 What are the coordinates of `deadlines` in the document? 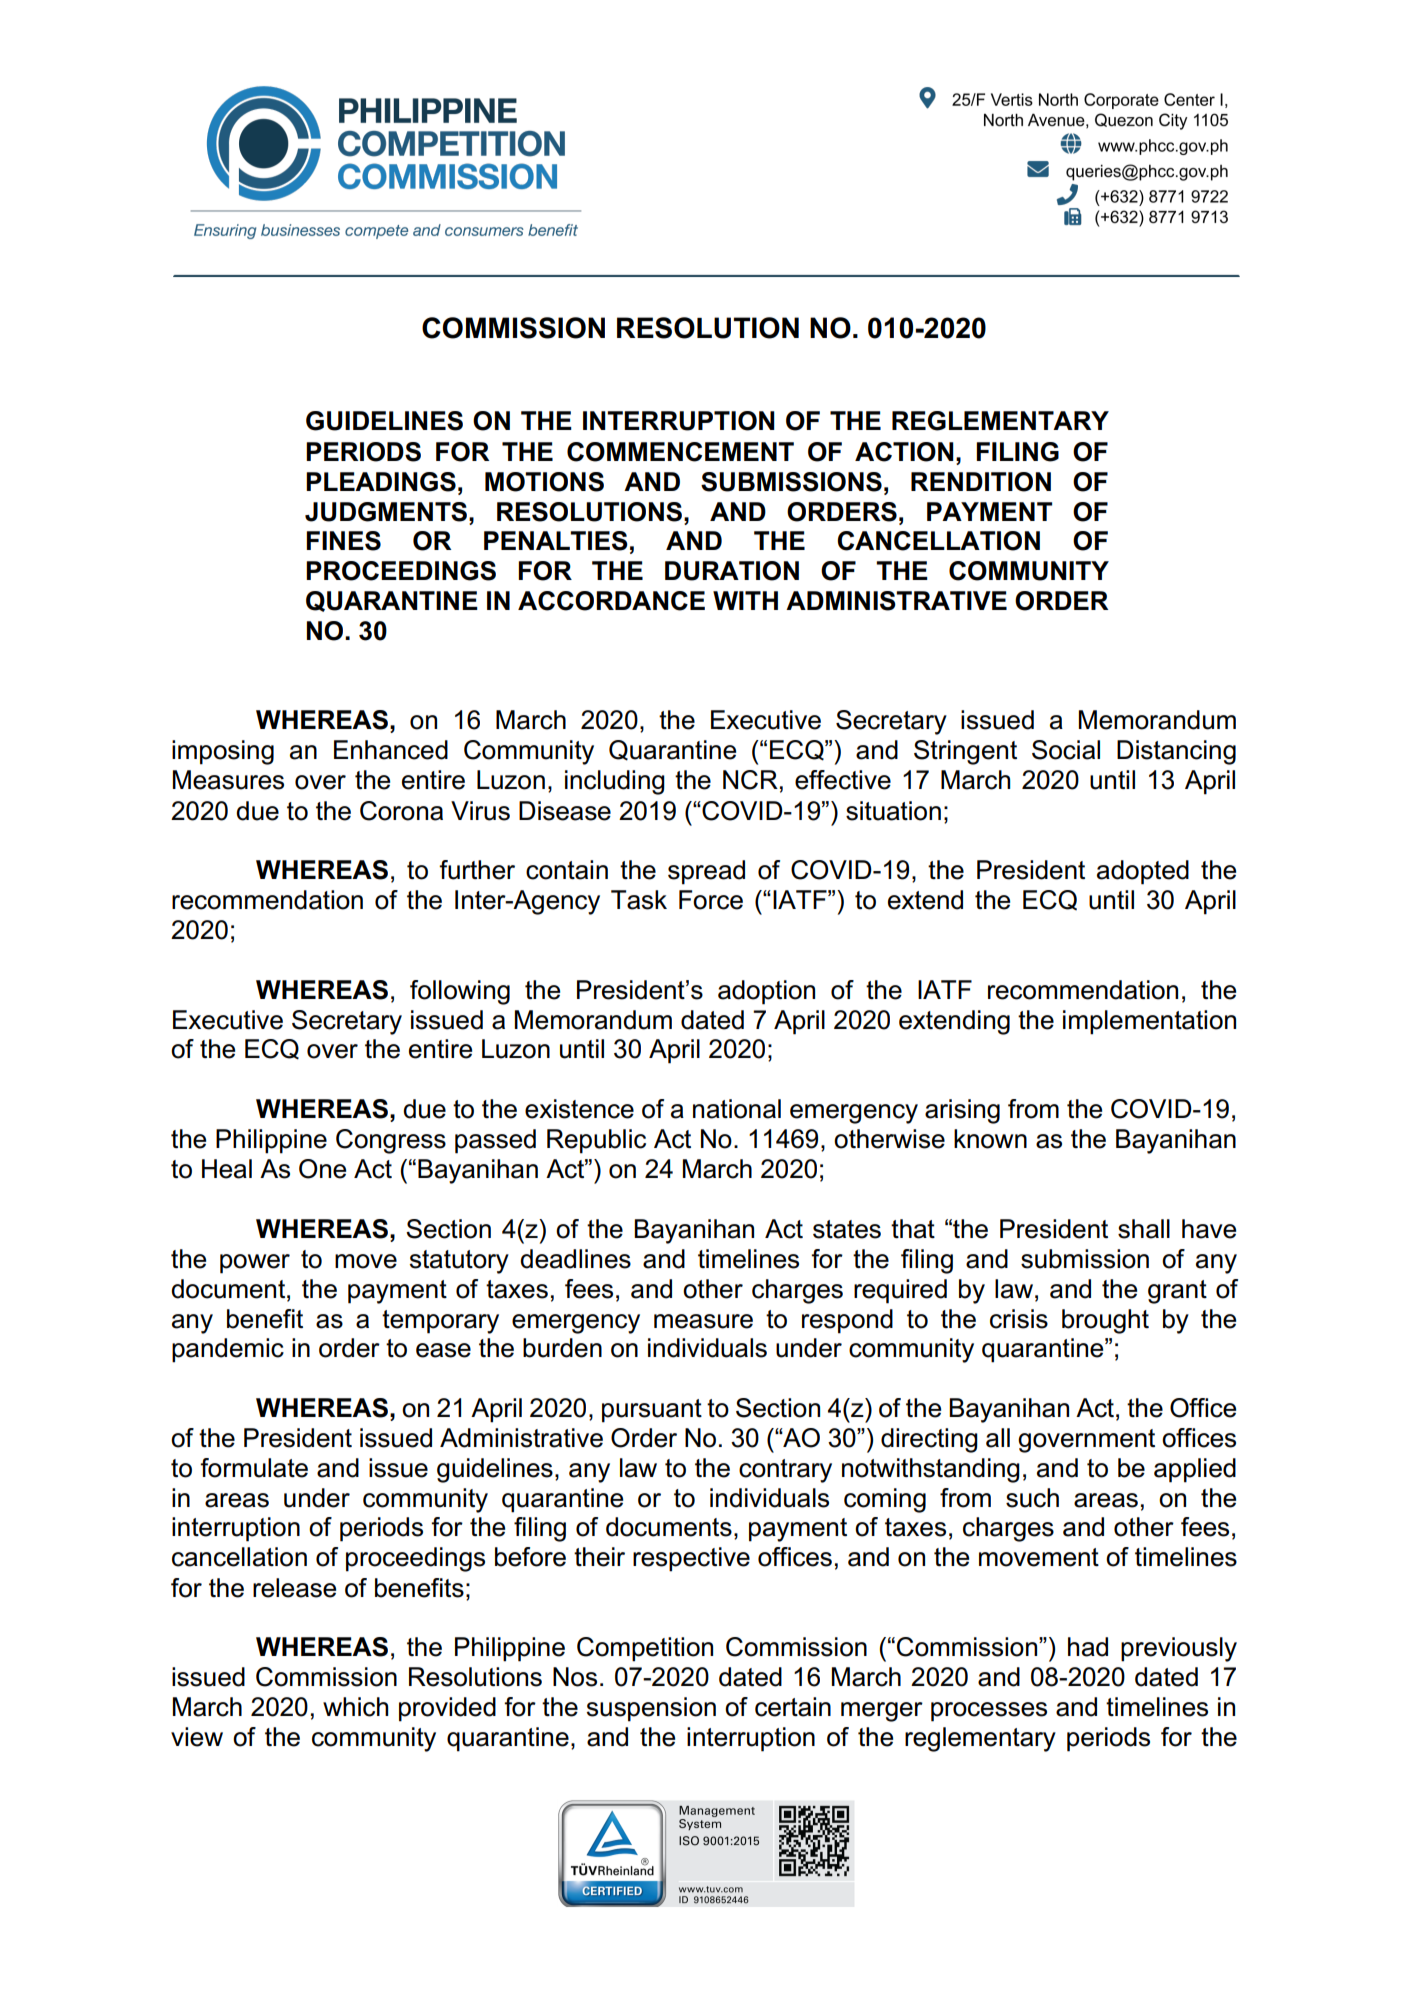 It's located at (575, 1259).
